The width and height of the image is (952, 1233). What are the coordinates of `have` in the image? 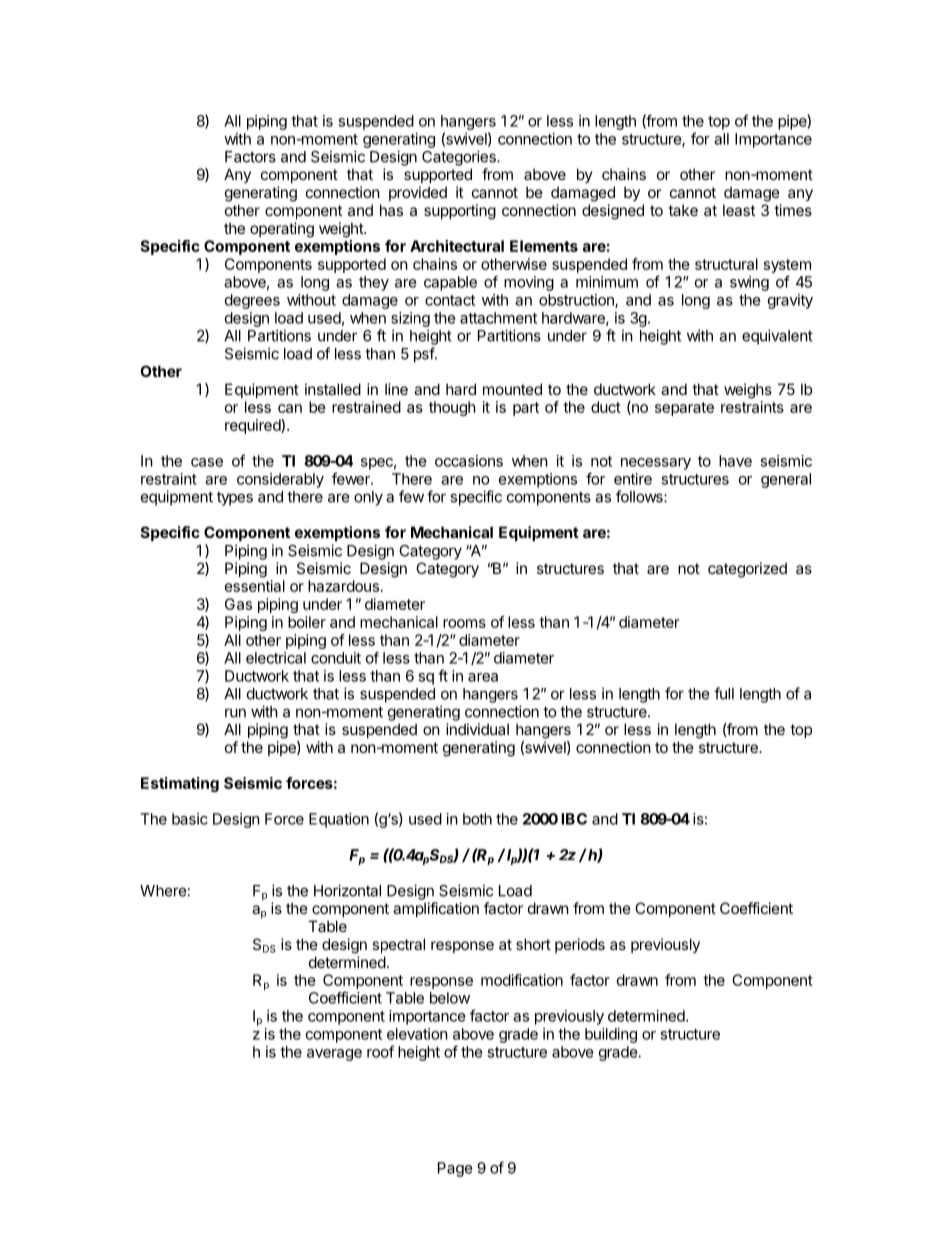 It's located at (735, 461).
